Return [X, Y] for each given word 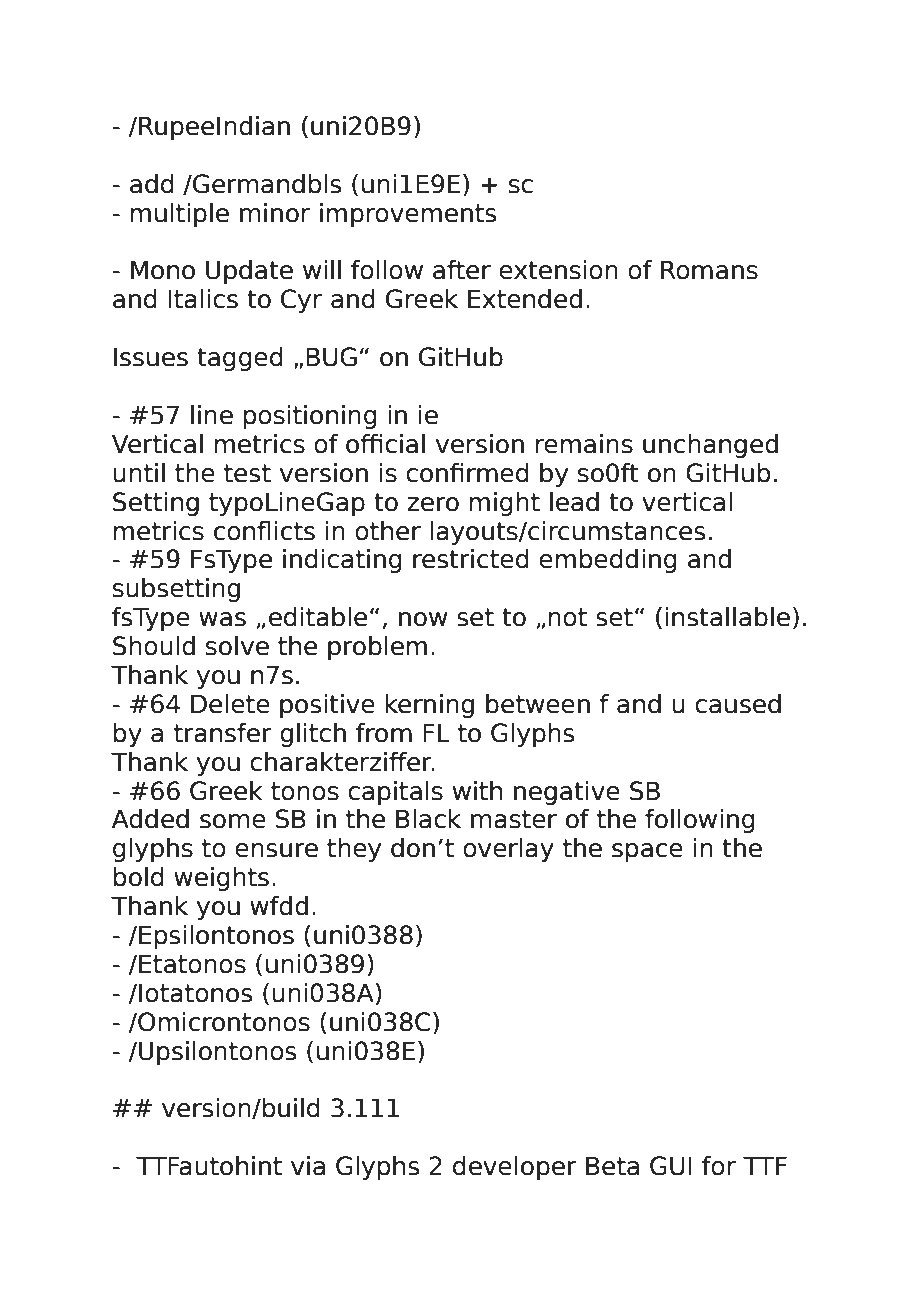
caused [738, 704]
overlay [508, 850]
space [647, 852]
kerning [429, 706]
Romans [709, 270]
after [462, 270]
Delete [230, 704]
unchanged [710, 446]
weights [221, 879]
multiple [179, 215]
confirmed [467, 473]
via [308, 1166]
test [247, 473]
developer [515, 1168]
